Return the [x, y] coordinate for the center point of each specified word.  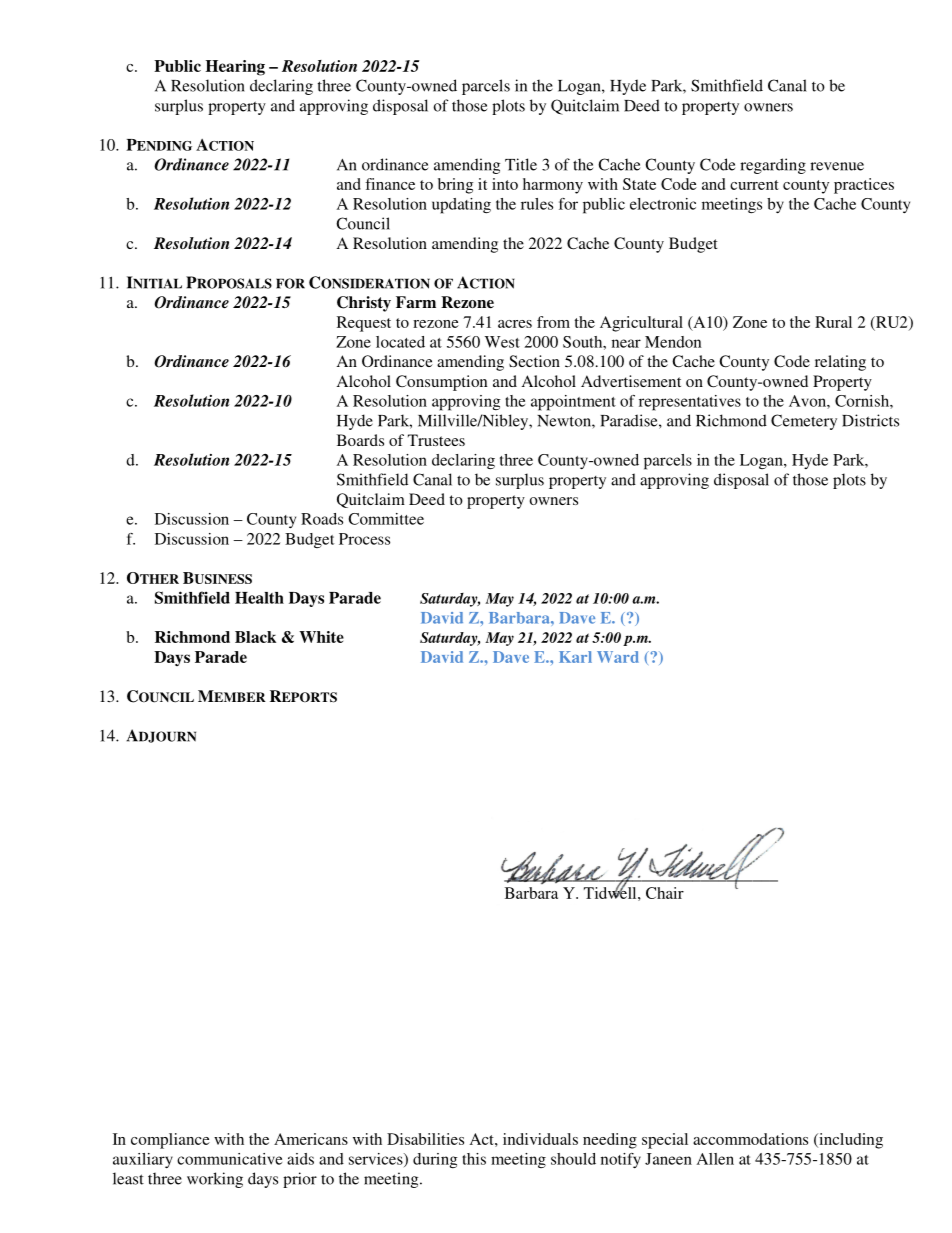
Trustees [436, 440]
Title [521, 164]
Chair [665, 893]
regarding [773, 166]
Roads [322, 519]
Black [255, 637]
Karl [575, 657]
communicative [229, 1159]
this [474, 1159]
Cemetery [804, 422]
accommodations [750, 1139]
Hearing [235, 68]
